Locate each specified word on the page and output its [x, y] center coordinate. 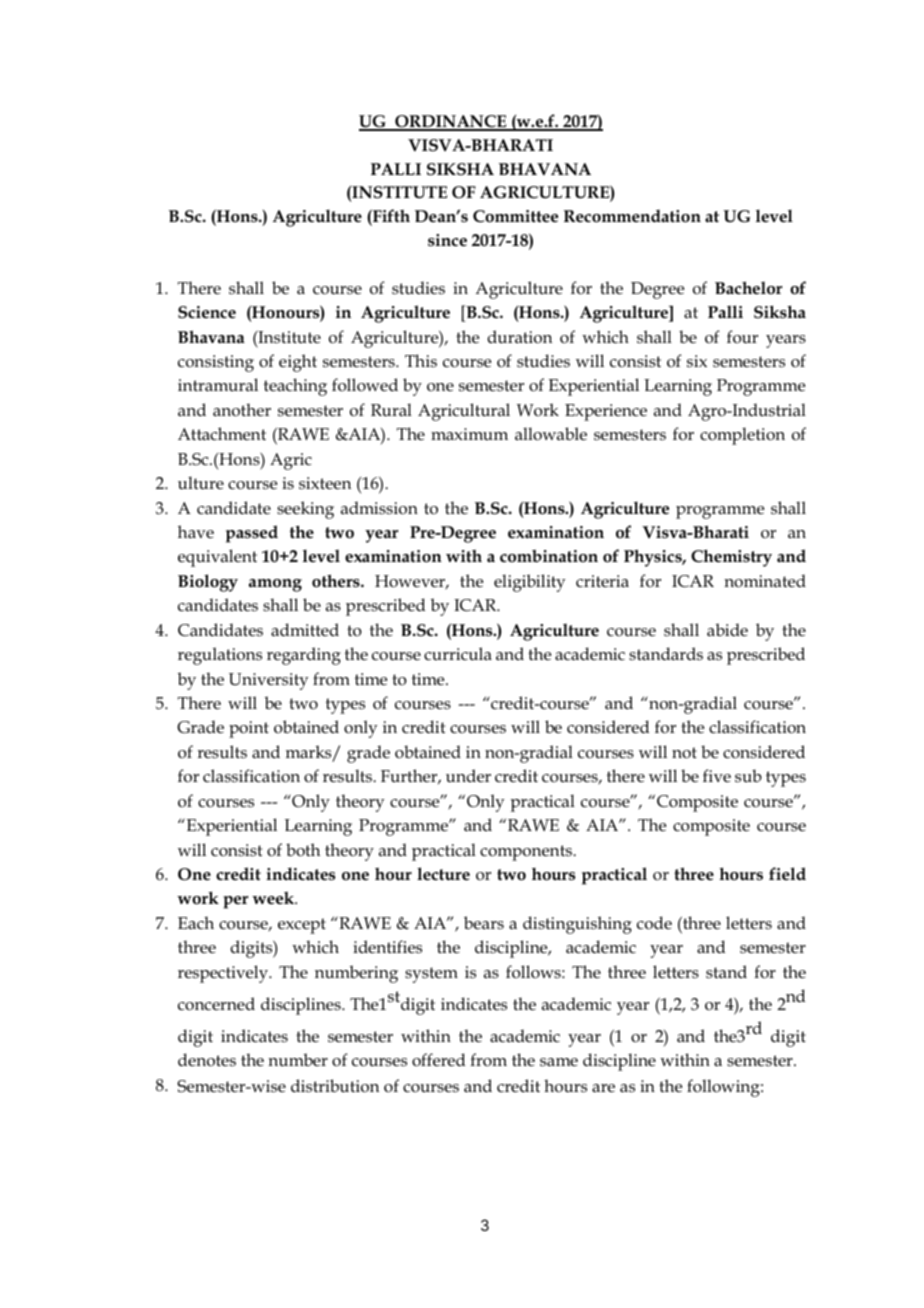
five [717, 775]
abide [727, 629]
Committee [515, 216]
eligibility [530, 583]
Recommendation [632, 216]
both [303, 850]
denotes [207, 1060]
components [527, 853]
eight [298, 363]
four [742, 337]
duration [519, 337]
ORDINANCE [451, 123]
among [275, 585]
